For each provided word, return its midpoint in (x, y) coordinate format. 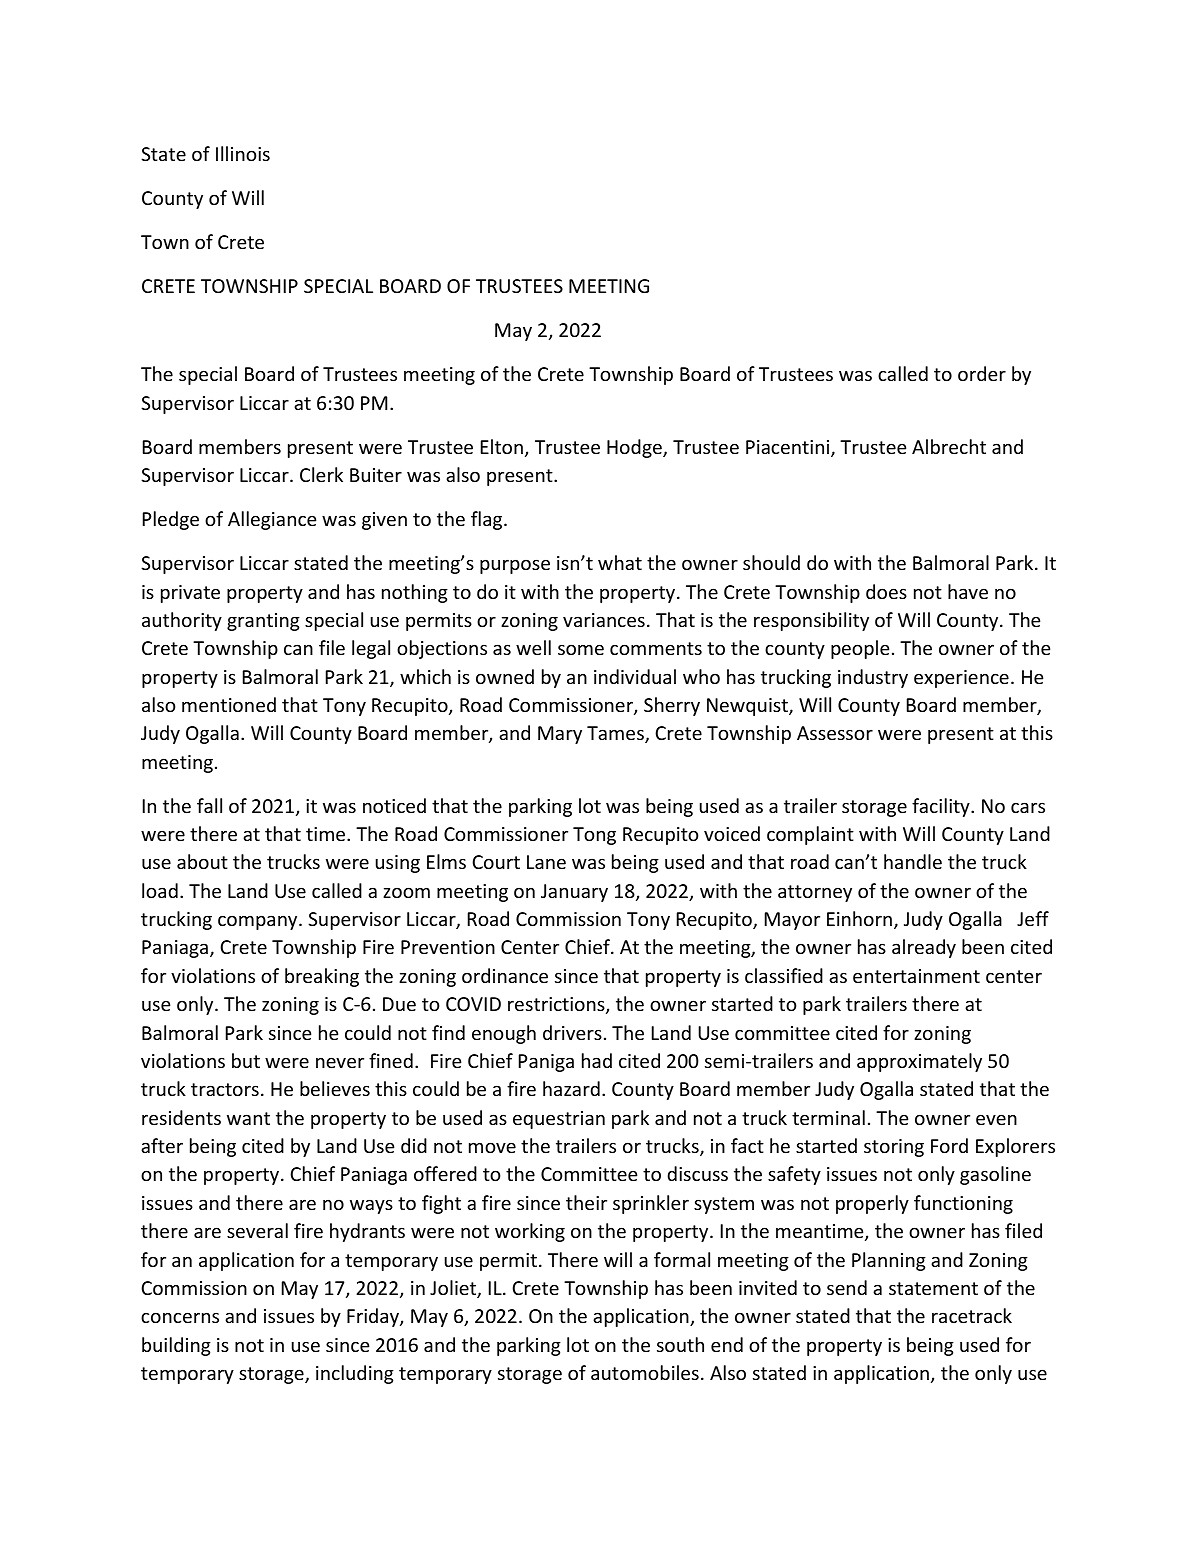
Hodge (635, 448)
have (968, 591)
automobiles (645, 1372)
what (620, 562)
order (982, 373)
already (924, 948)
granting (263, 622)
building (176, 1346)
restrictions (557, 1005)
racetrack (972, 1315)
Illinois (243, 153)
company (259, 922)
